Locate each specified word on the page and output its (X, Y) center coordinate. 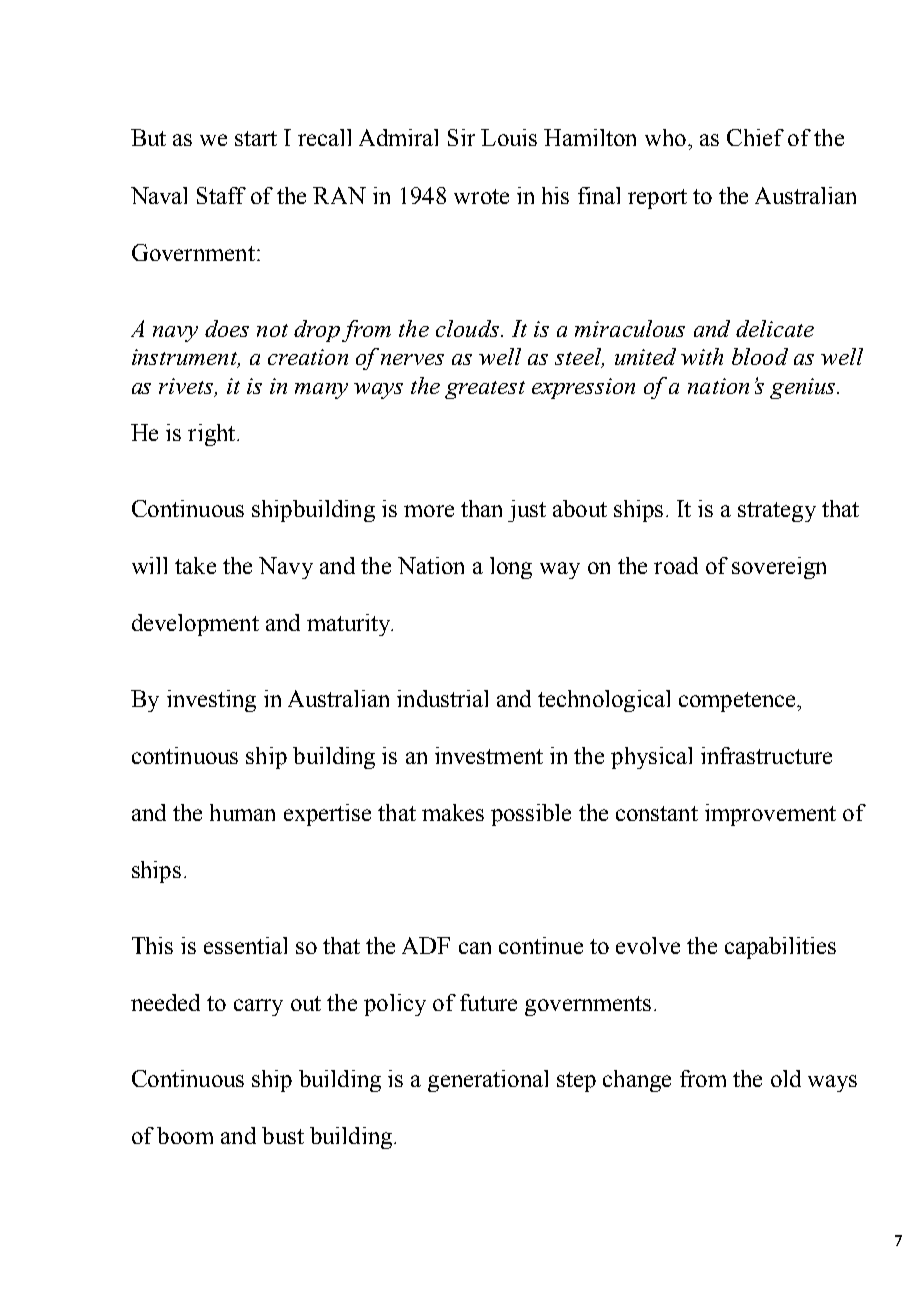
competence (738, 702)
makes (453, 812)
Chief (755, 137)
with (702, 356)
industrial (442, 698)
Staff (221, 195)
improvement (770, 815)
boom (185, 1135)
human (242, 812)
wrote (481, 196)
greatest (485, 390)
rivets (187, 387)
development (195, 625)
